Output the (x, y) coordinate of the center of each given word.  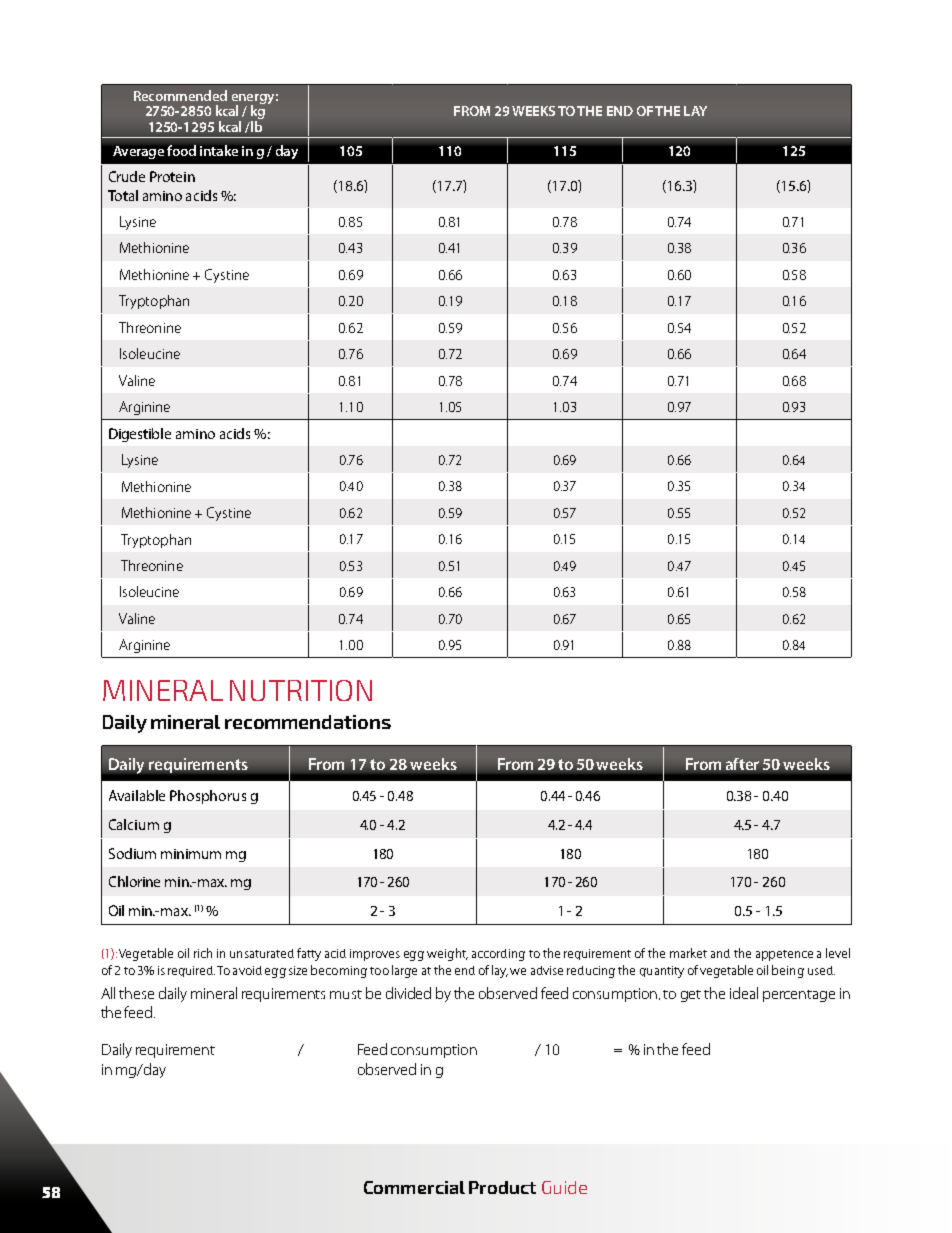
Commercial (414, 1187)
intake (219, 150)
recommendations (308, 722)
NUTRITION (301, 690)
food (181, 150)
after (742, 764)
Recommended (180, 95)
